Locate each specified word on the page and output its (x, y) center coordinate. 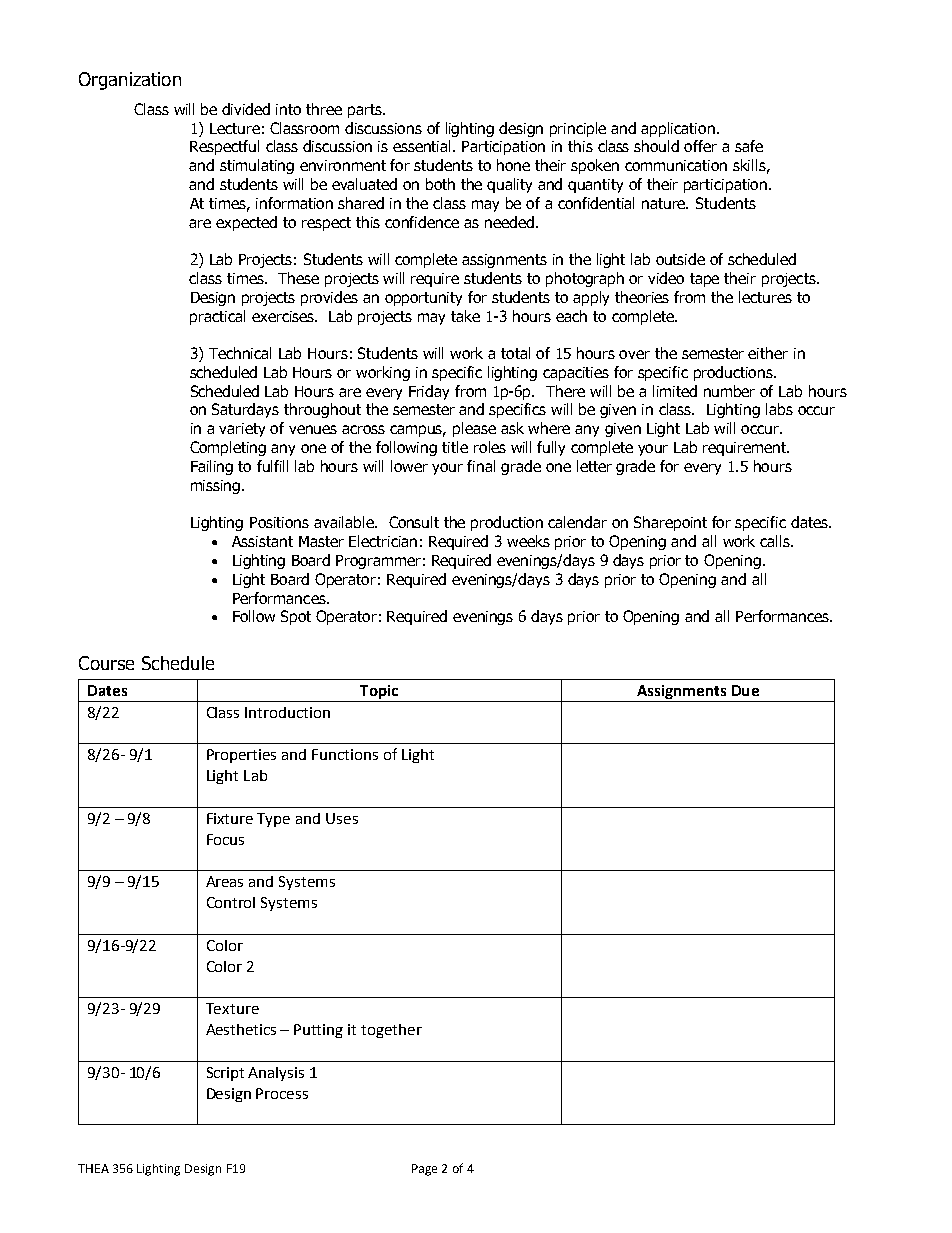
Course (106, 663)
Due (745, 690)
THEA (93, 1168)
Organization (130, 81)
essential (423, 146)
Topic (379, 693)
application (679, 129)
